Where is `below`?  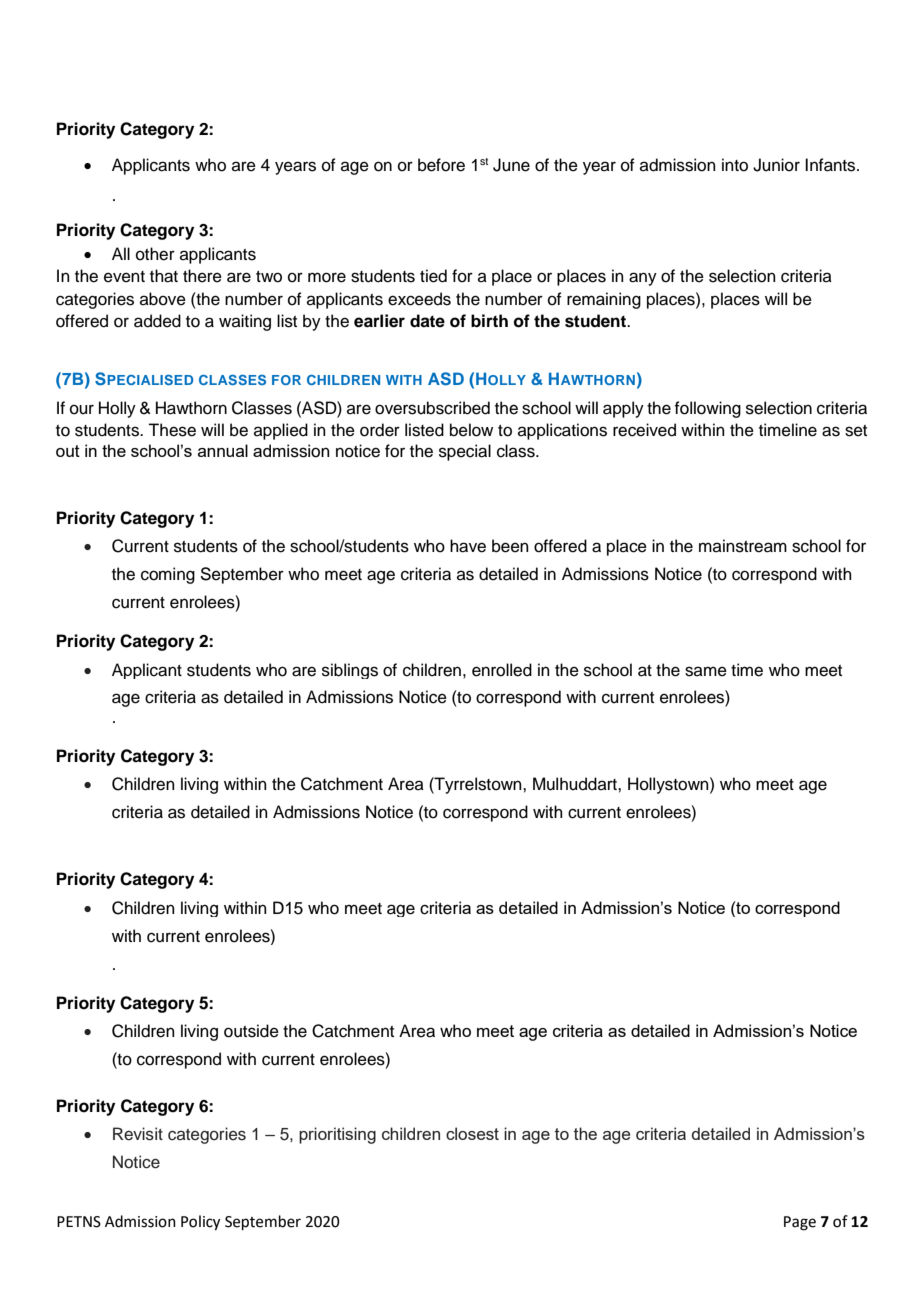 below is located at coordinates (471, 430).
